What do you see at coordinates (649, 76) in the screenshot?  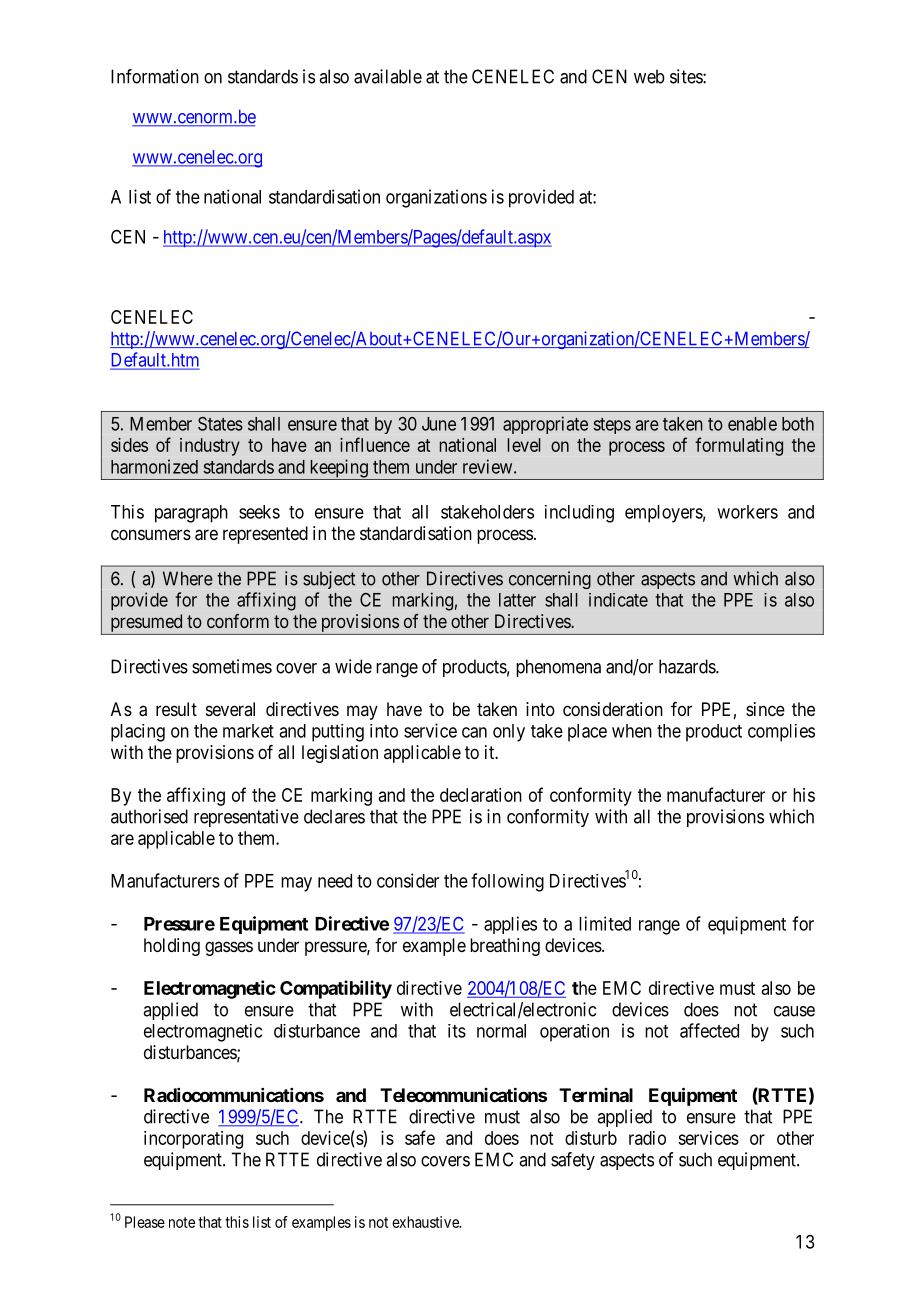 I see `web` at bounding box center [649, 76].
